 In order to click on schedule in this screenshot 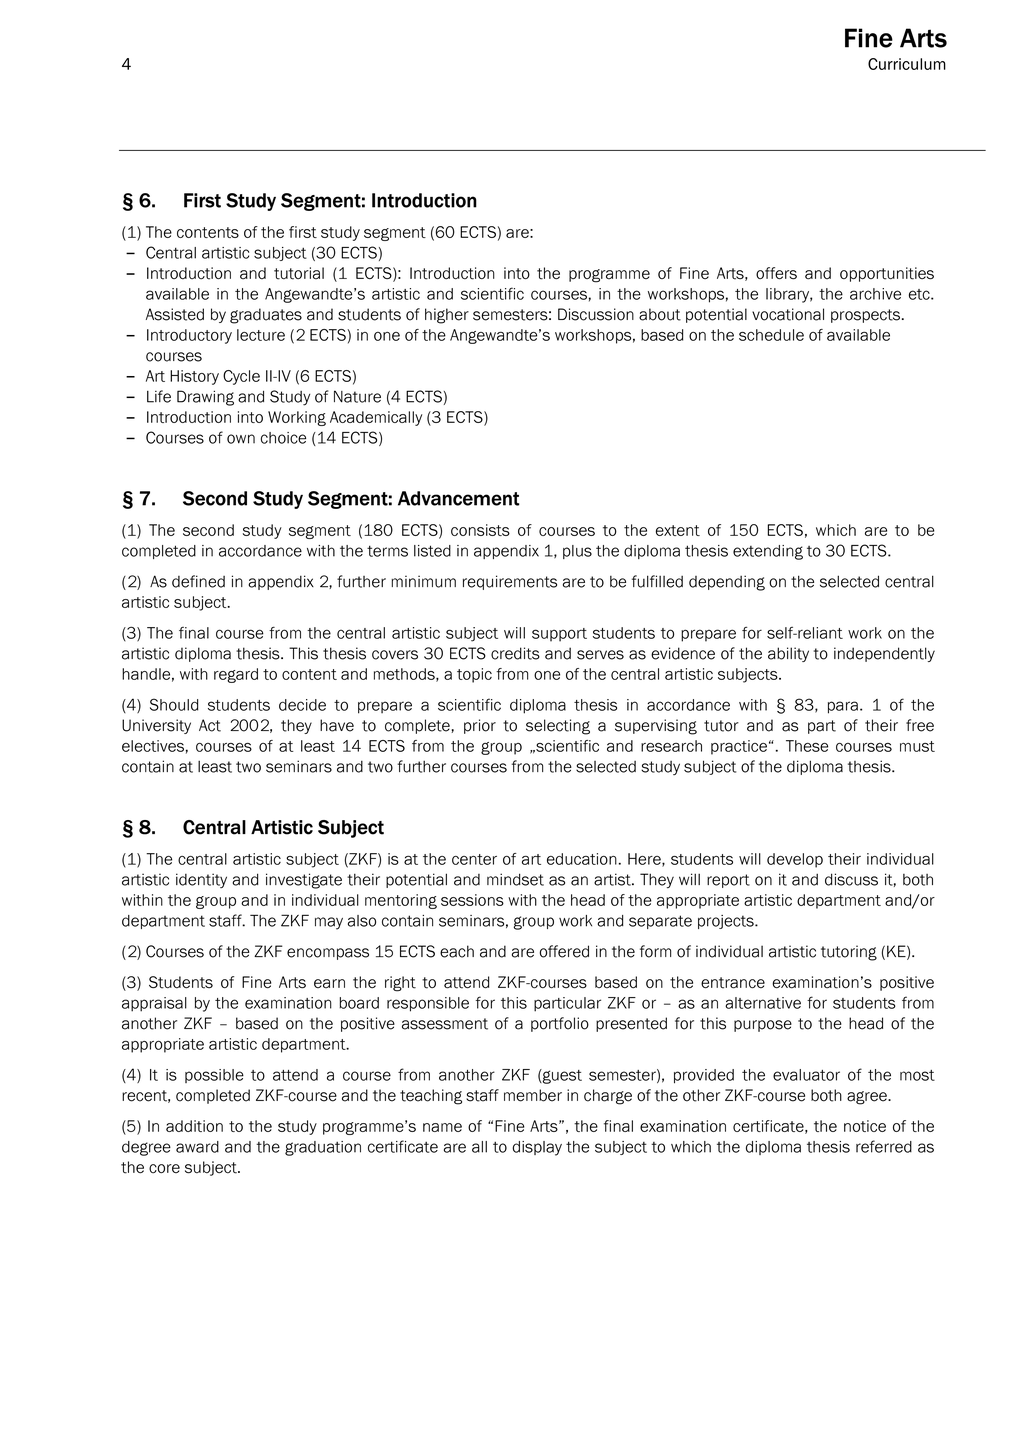, I will do `click(771, 335)`.
